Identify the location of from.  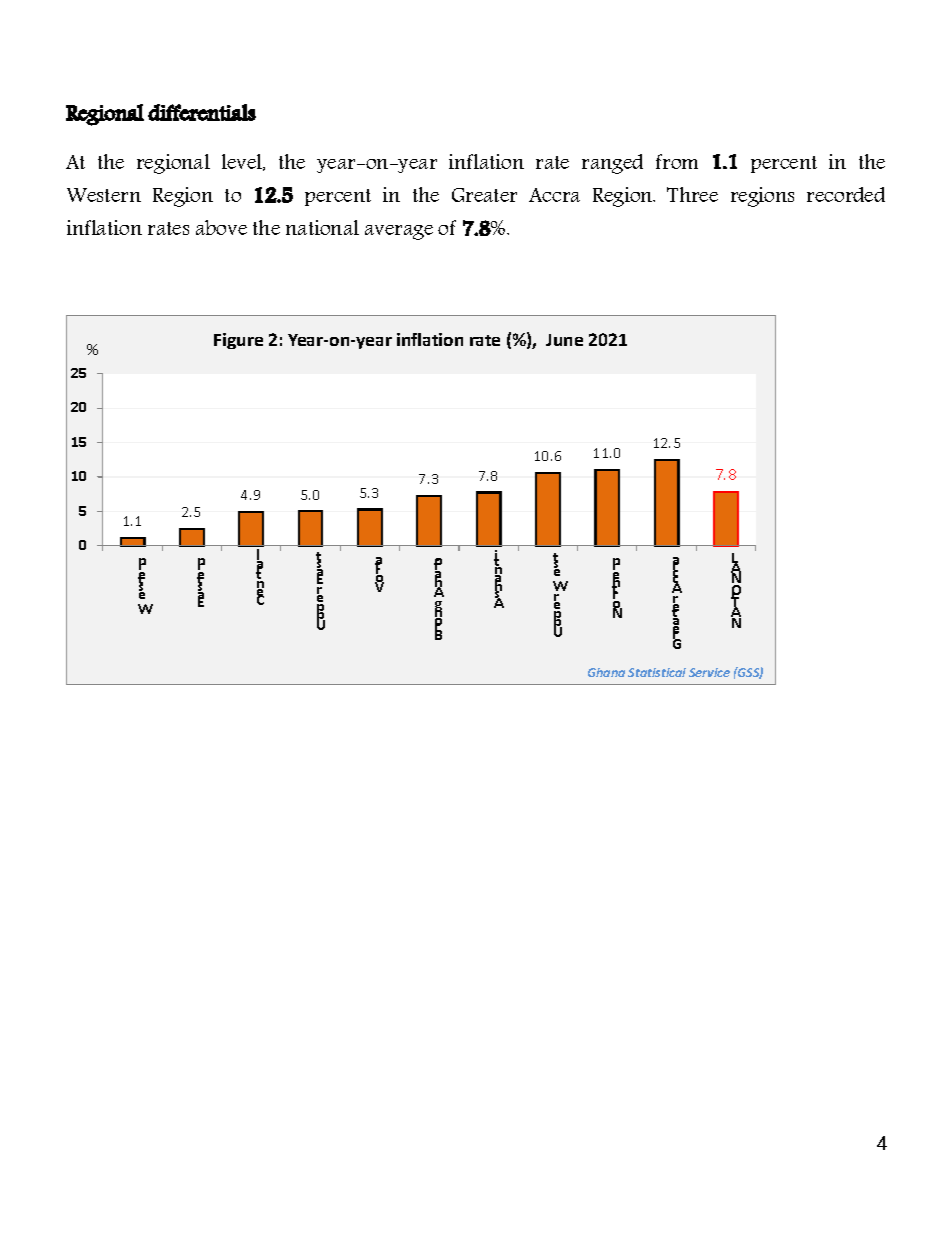
(677, 161).
